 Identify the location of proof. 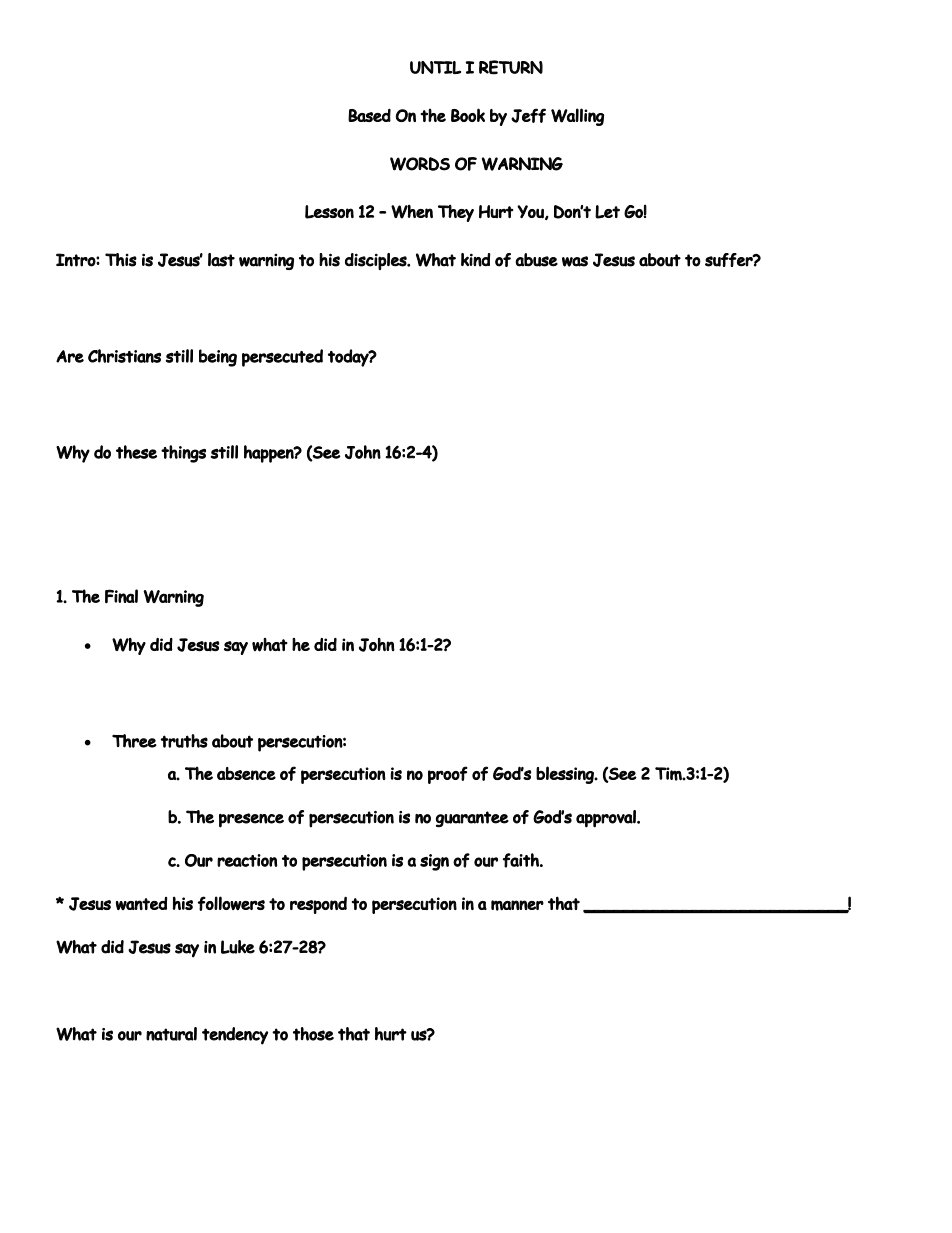
(448, 775).
